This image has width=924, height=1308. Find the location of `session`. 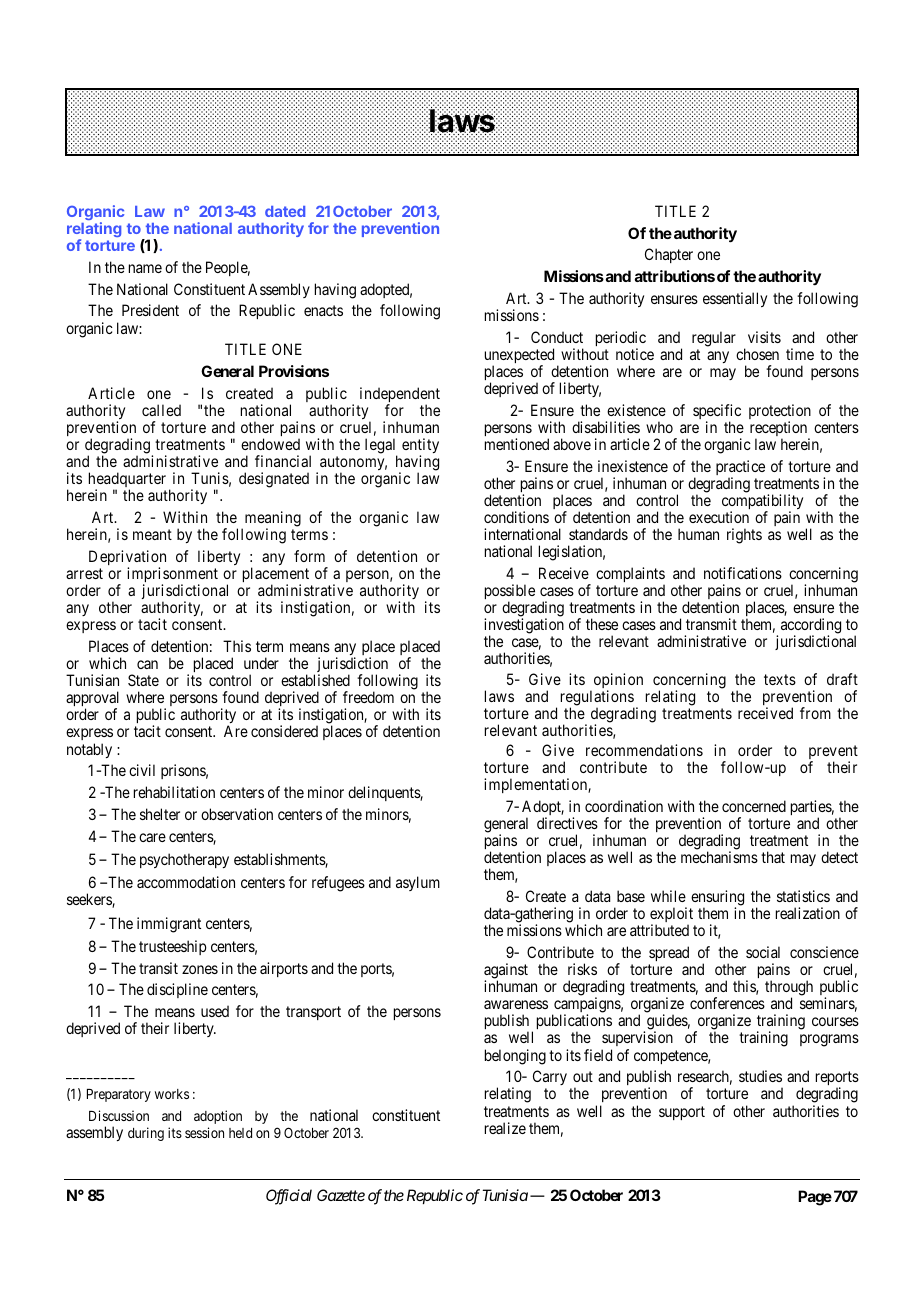

session is located at coordinates (204, 1132).
